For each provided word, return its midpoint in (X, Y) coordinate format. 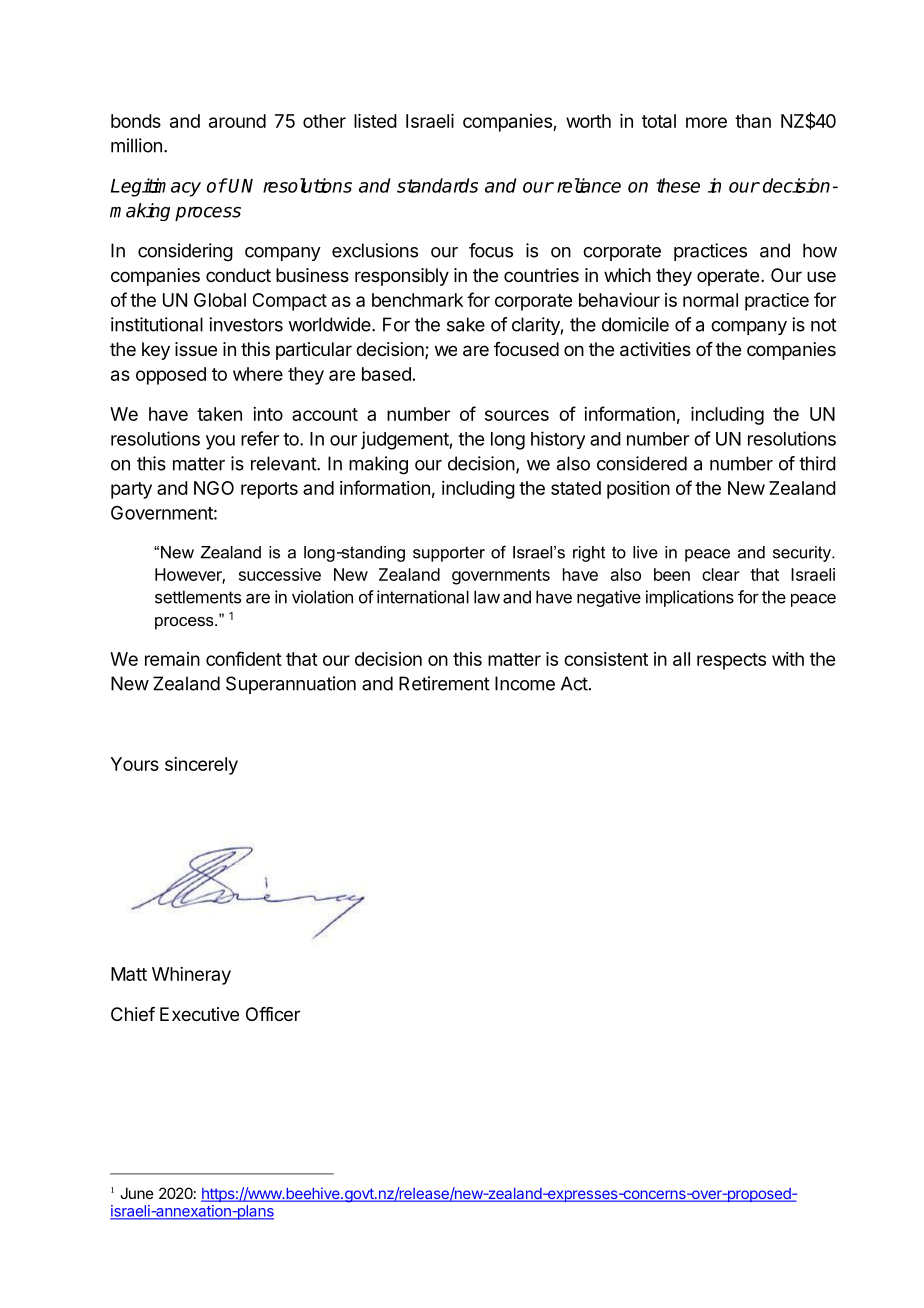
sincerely (201, 766)
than (753, 121)
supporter (449, 554)
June (137, 1193)
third (817, 463)
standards (437, 185)
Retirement (444, 683)
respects (731, 661)
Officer (273, 1014)
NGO (214, 488)
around (237, 121)
